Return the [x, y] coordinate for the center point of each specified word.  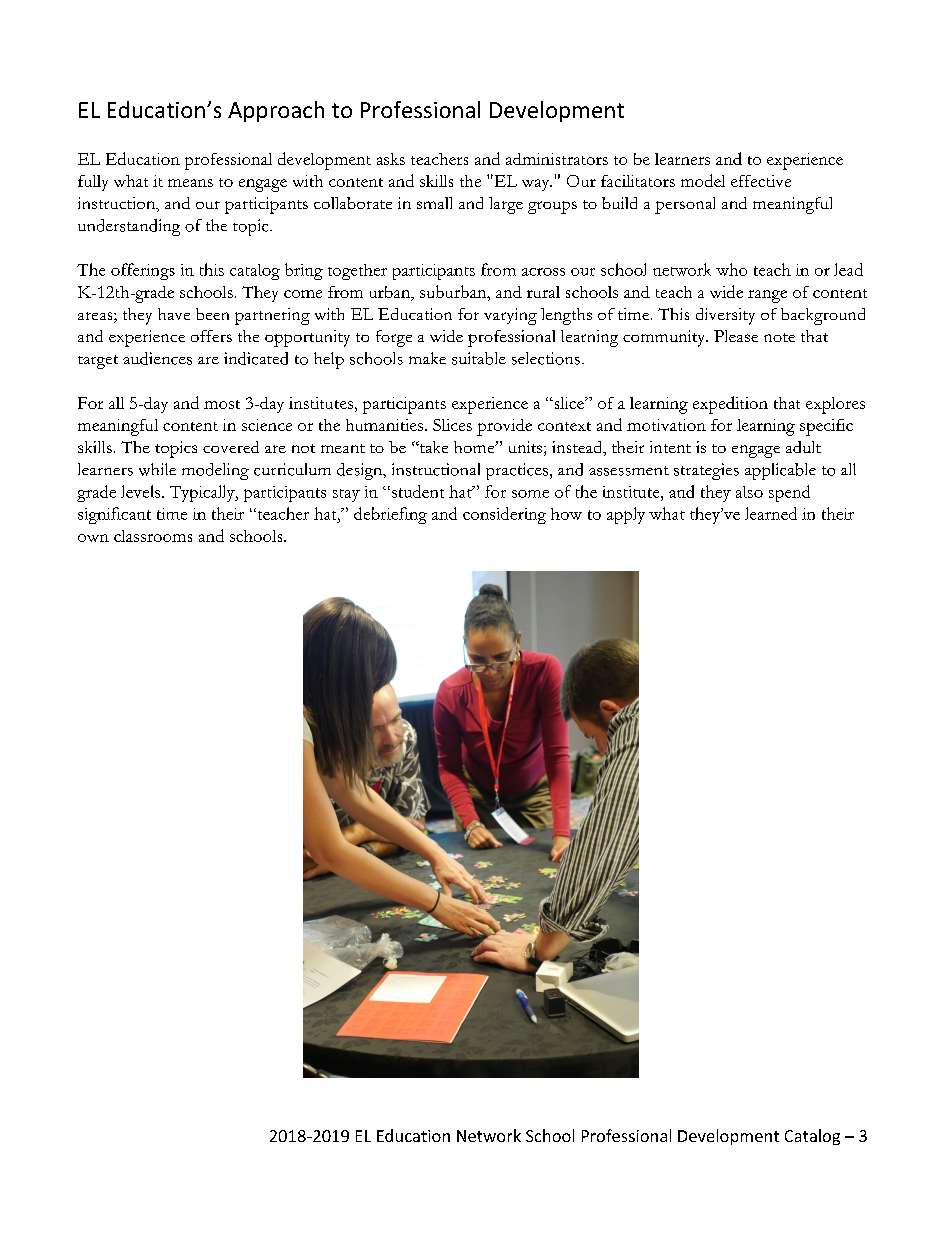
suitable [479, 358]
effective [761, 181]
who [731, 269]
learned [771, 513]
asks [391, 159]
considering [504, 515]
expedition [730, 405]
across [543, 272]
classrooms [153, 536]
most [222, 404]
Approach [276, 111]
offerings [143, 271]
